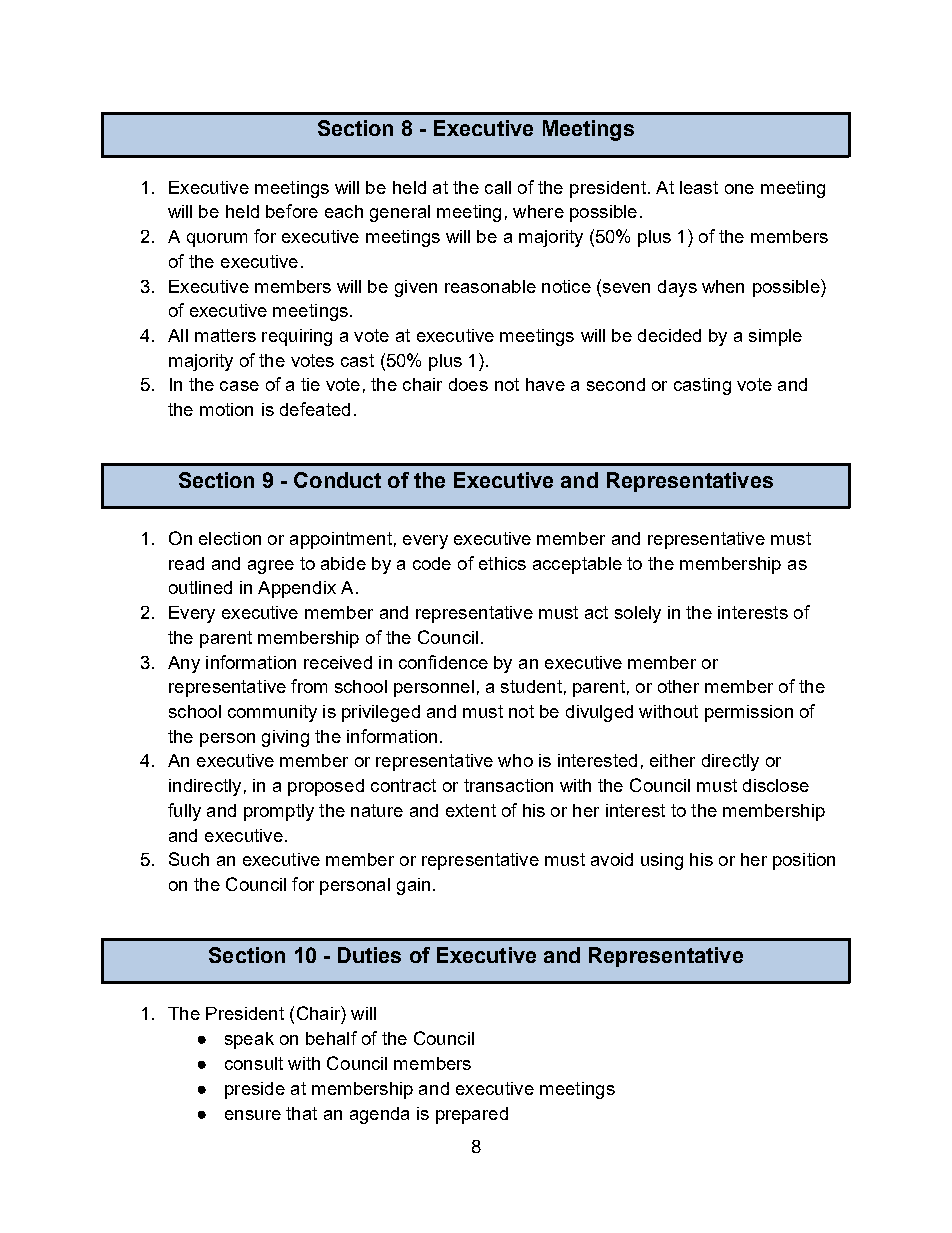 This screenshot has width=952, height=1233. Describe the element at coordinates (292, 211) in the screenshot. I see `before` at that location.
